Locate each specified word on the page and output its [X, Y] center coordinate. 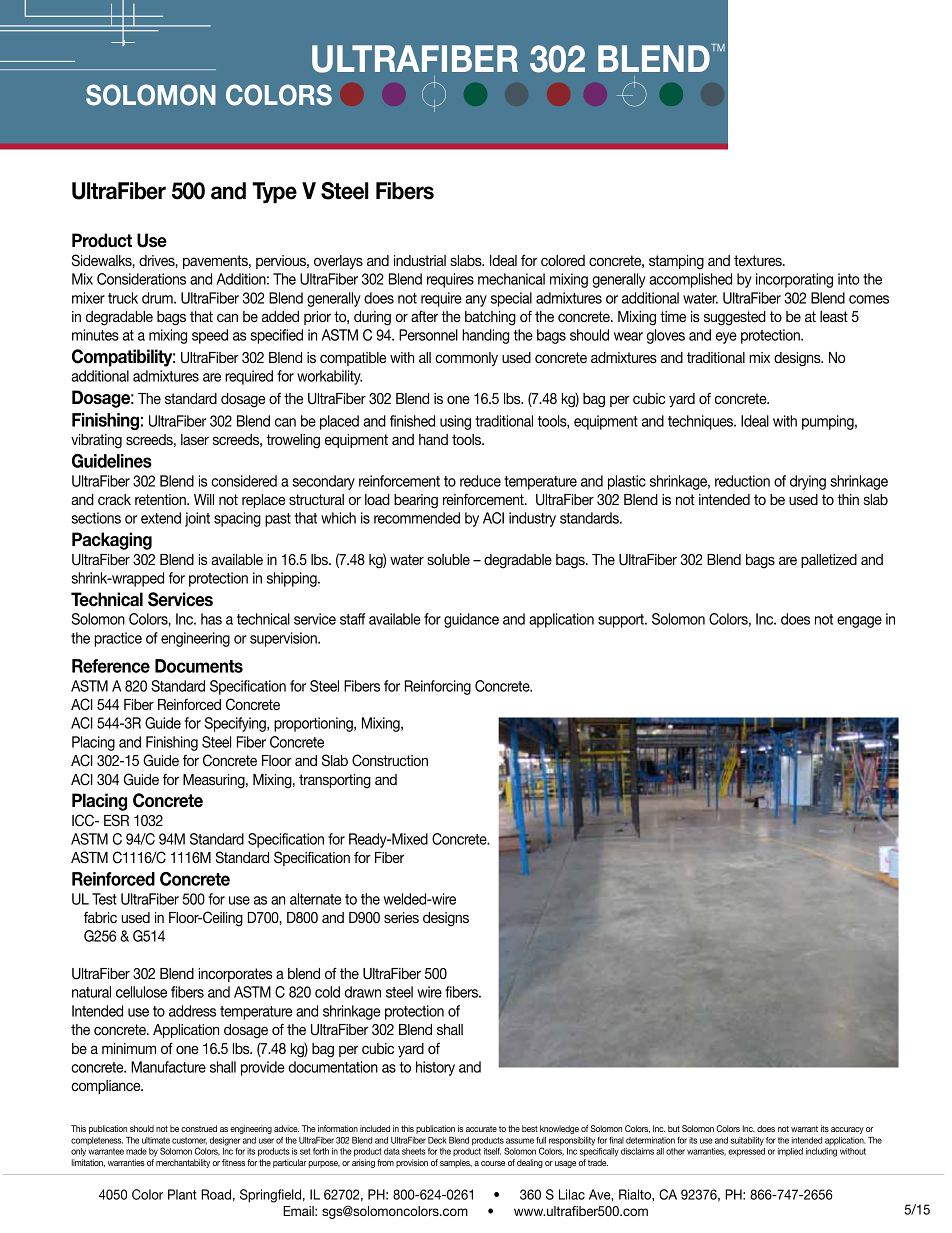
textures [759, 260]
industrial [420, 260]
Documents [199, 666]
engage [859, 622]
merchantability [183, 1163]
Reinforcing [438, 687]
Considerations [141, 279]
